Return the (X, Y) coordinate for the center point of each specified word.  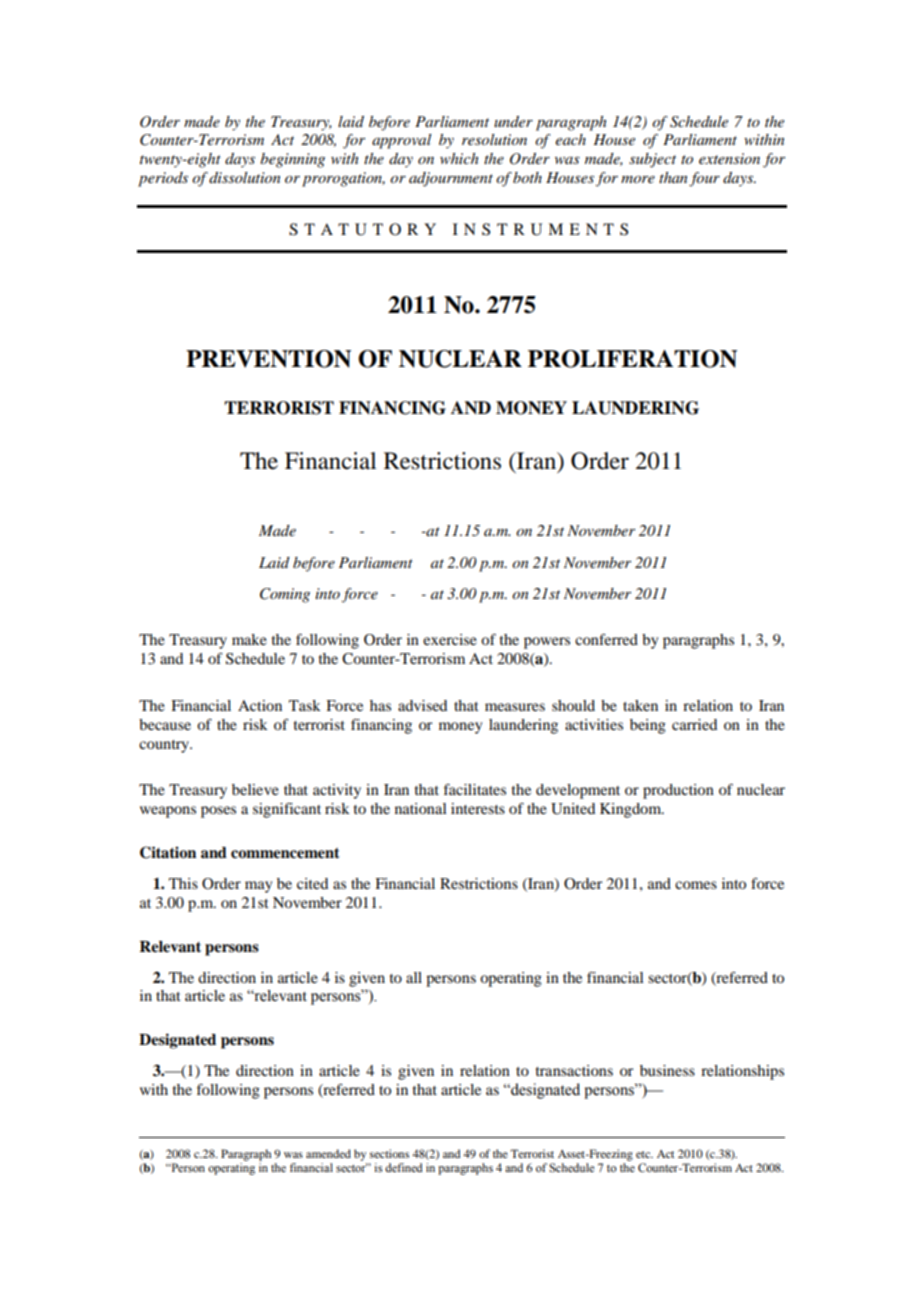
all (414, 977)
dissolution (244, 177)
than (673, 177)
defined (404, 1167)
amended (328, 1153)
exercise (450, 639)
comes (696, 885)
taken (640, 705)
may (258, 887)
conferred (606, 639)
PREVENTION (268, 359)
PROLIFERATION (632, 359)
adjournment (451, 179)
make (249, 639)
